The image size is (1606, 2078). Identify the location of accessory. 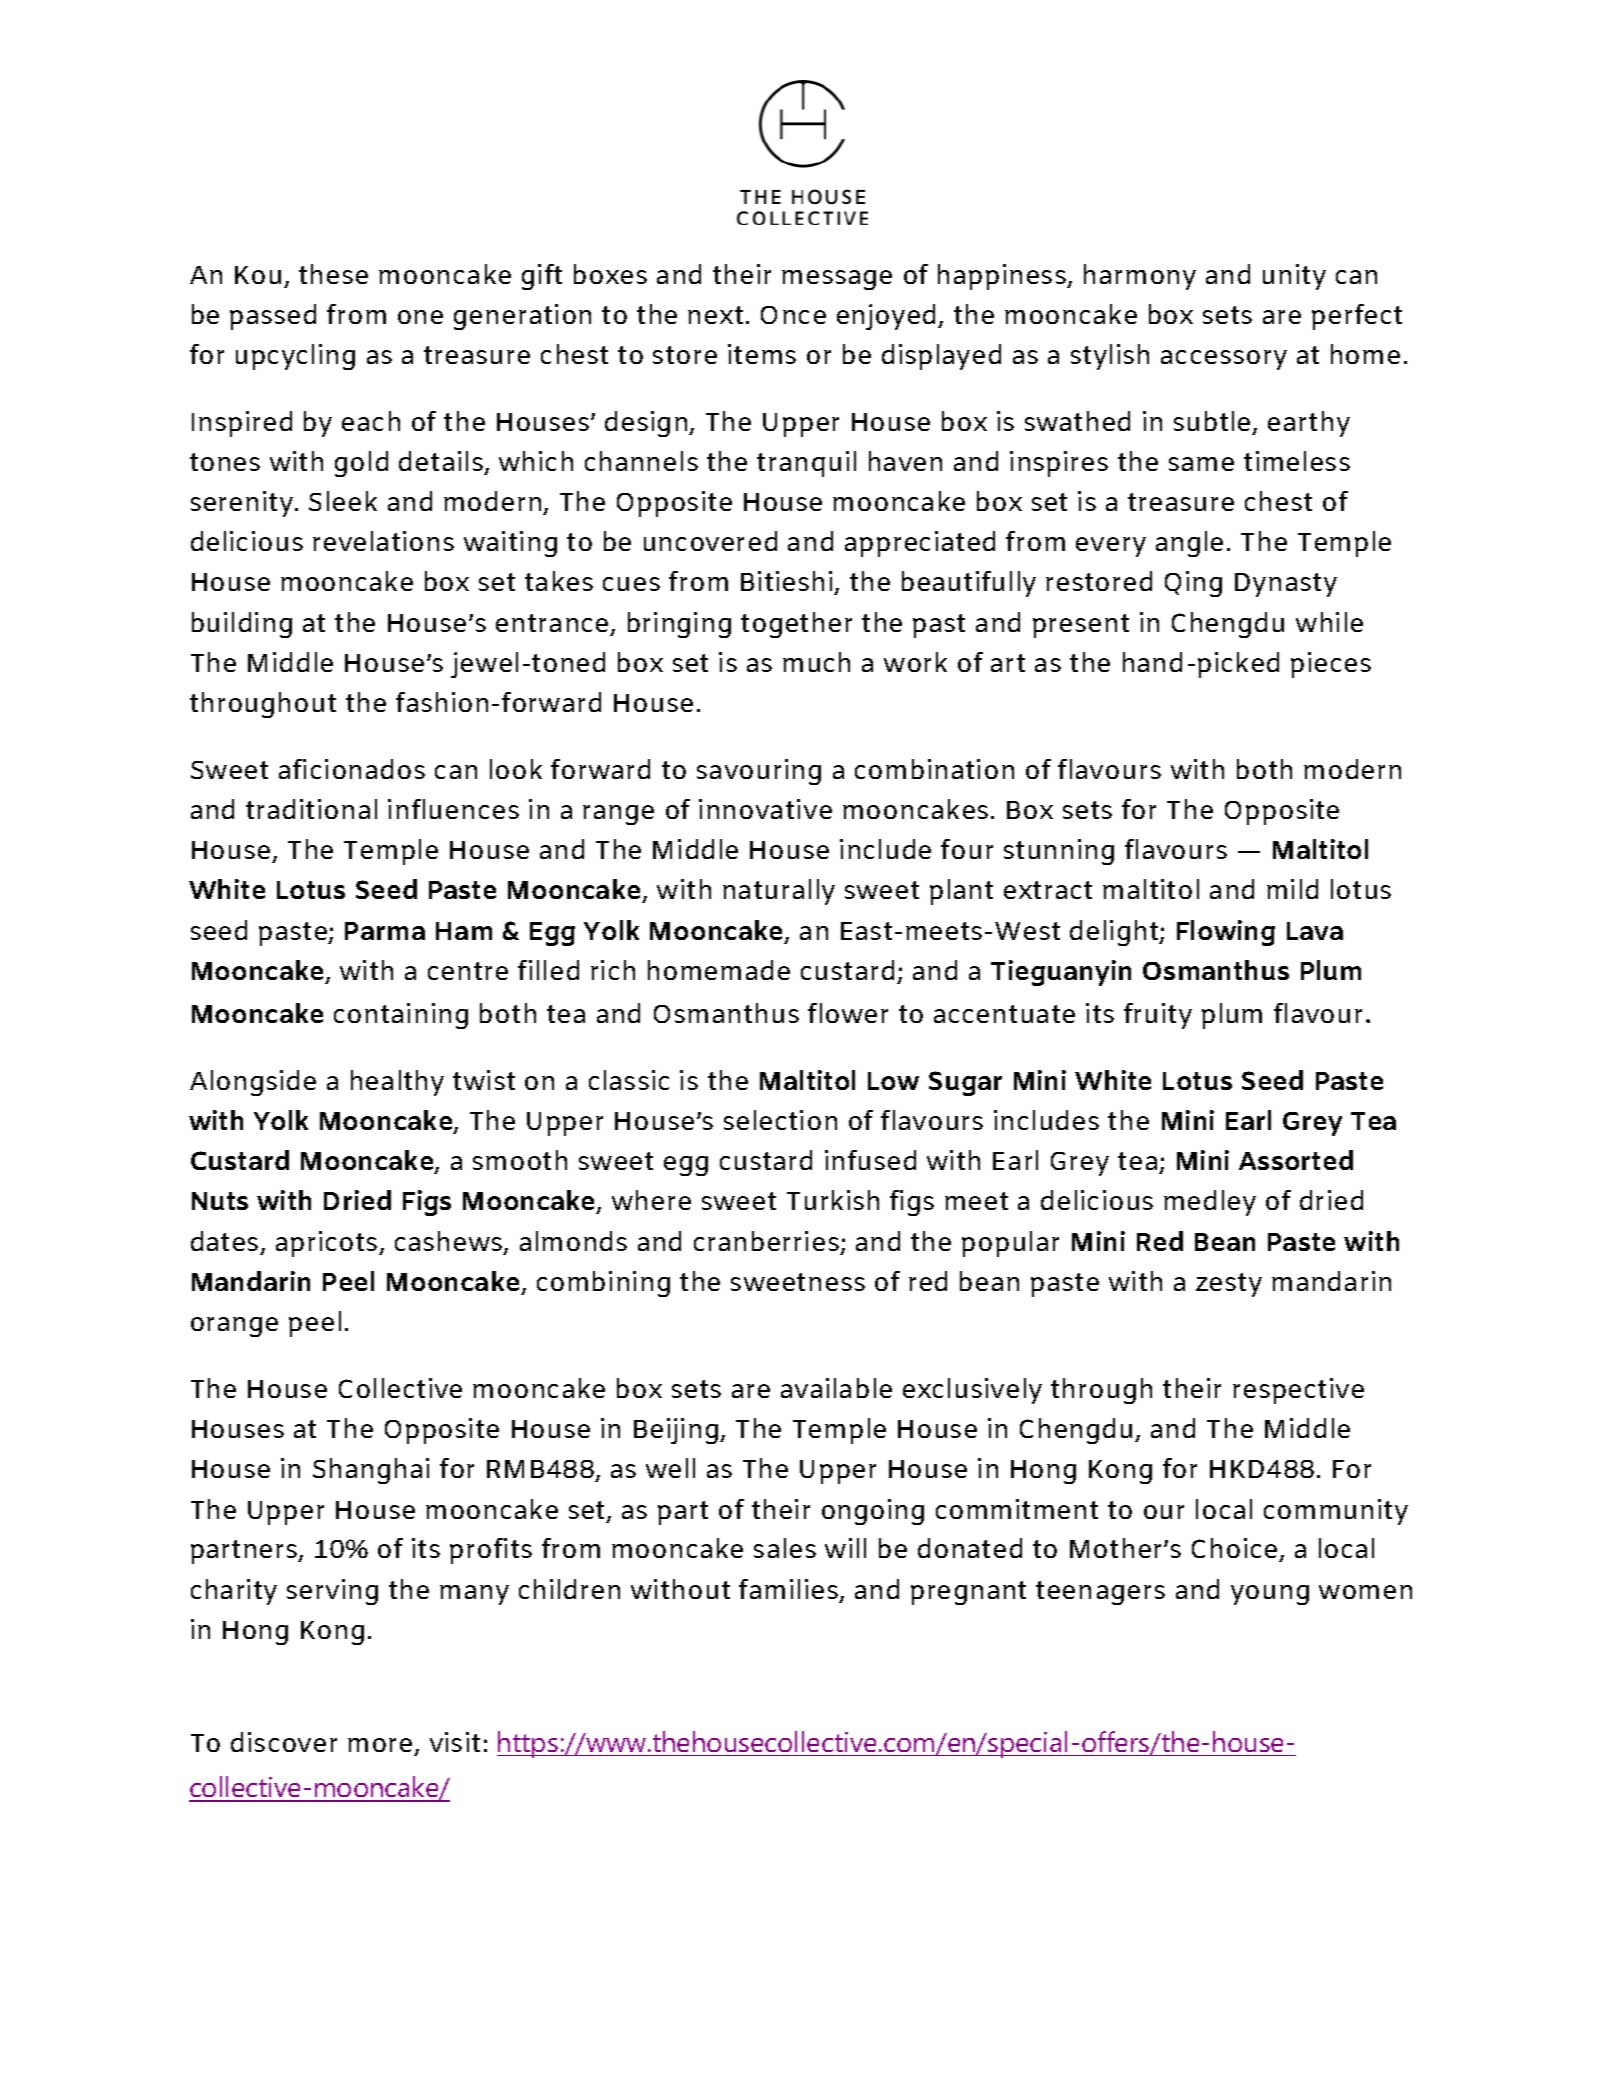
(1224, 360).
